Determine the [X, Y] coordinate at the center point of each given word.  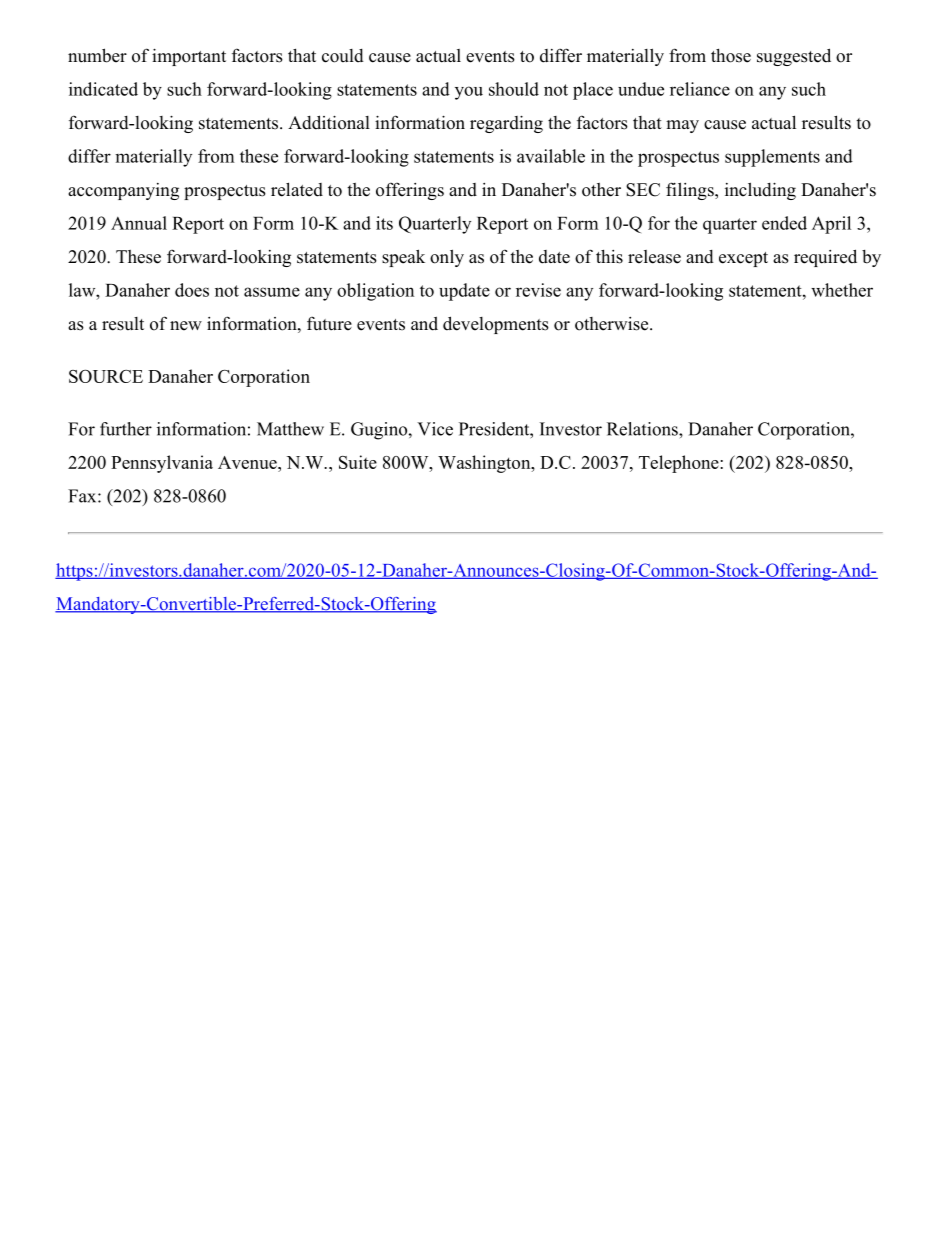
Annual [139, 223]
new [186, 326]
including [760, 191]
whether [842, 290]
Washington [485, 464]
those [731, 55]
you [469, 93]
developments [496, 325]
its [384, 223]
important [189, 57]
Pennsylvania [162, 464]
